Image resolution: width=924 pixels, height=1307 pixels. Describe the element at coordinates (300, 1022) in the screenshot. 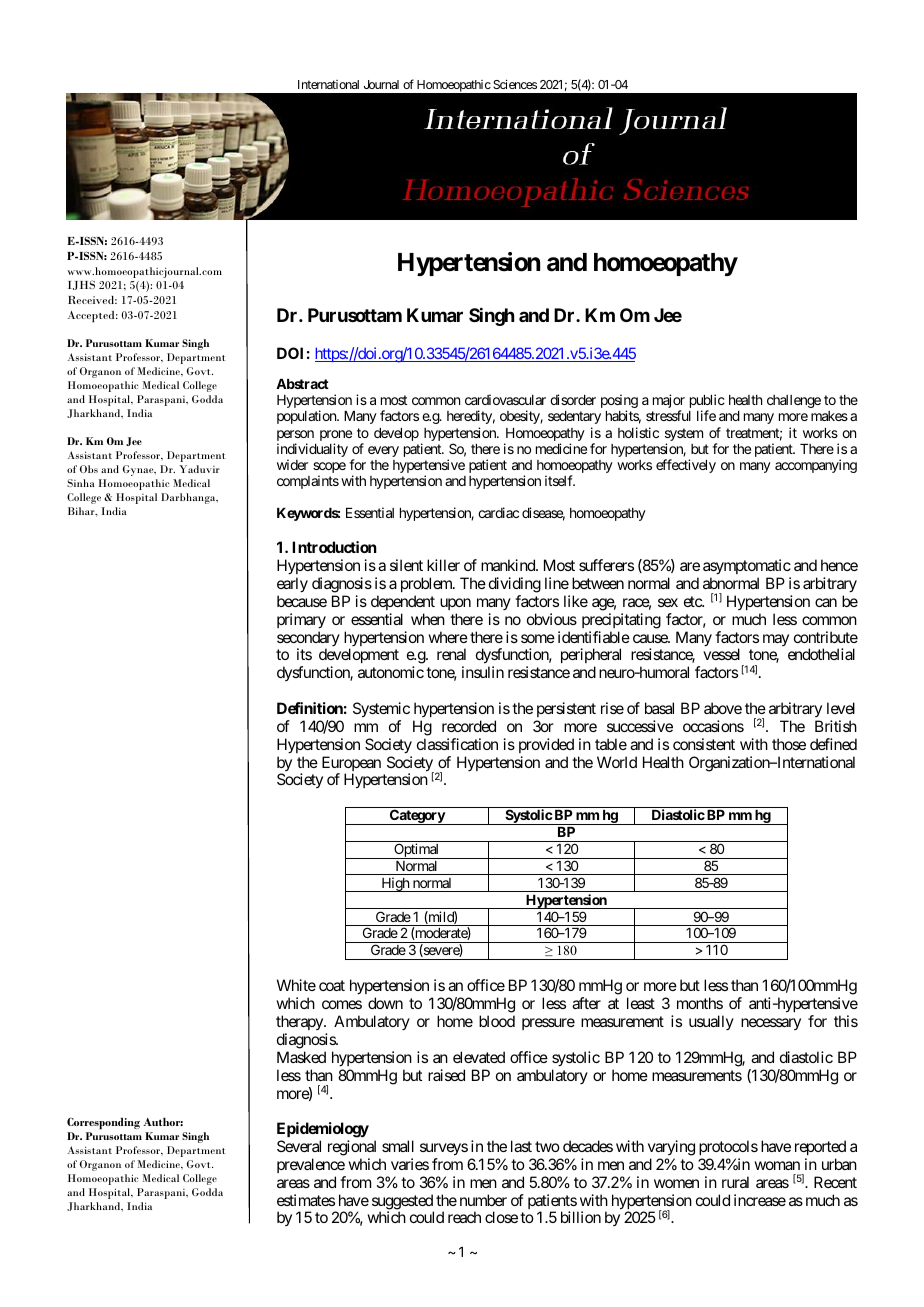

I see `therapy` at that location.
